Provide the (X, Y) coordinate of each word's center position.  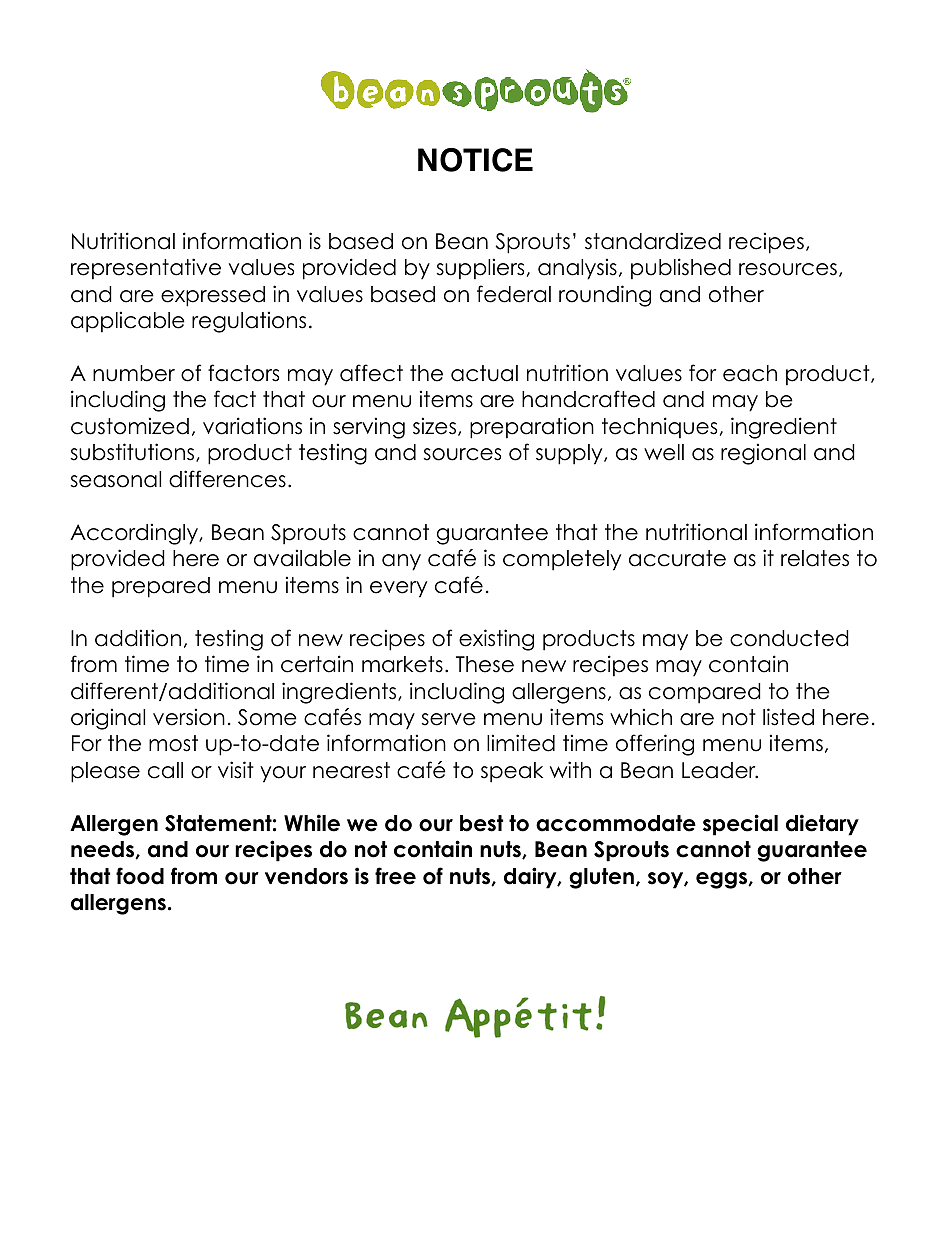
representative (146, 268)
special (740, 825)
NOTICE (475, 160)
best (481, 823)
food (140, 876)
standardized (653, 241)
